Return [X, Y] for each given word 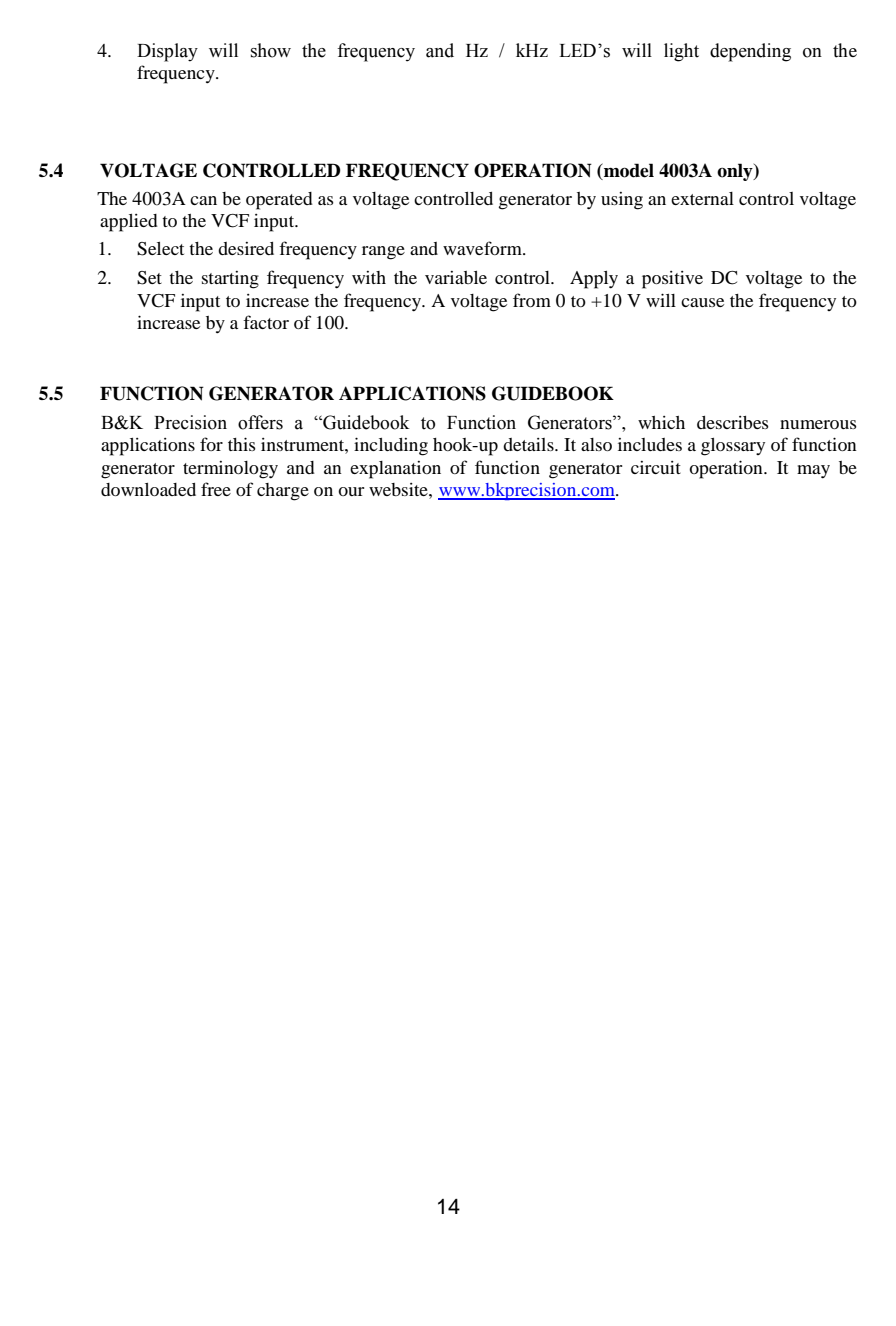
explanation [395, 470]
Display [167, 52]
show [271, 50]
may [813, 472]
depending [750, 52]
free [216, 489]
